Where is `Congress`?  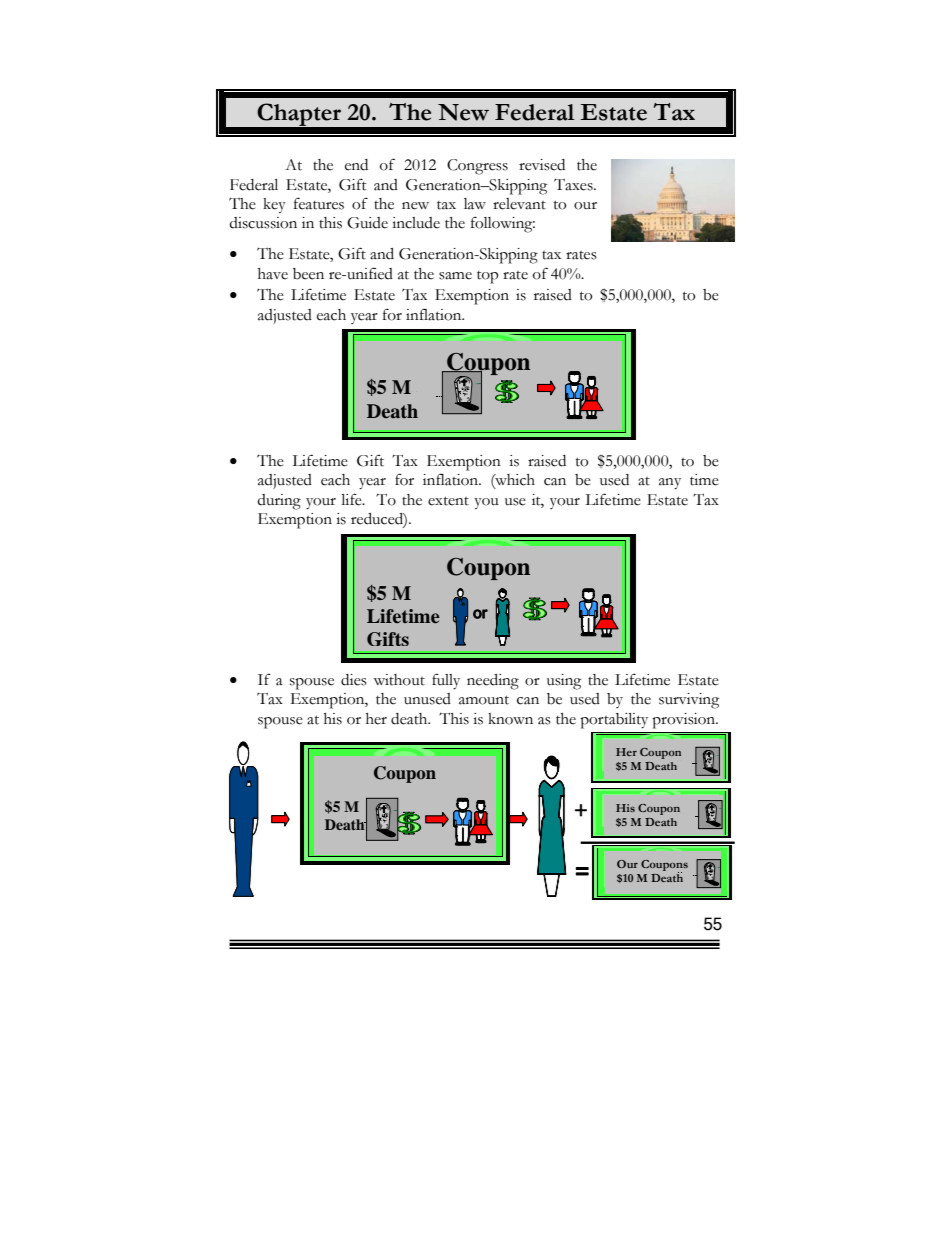
Congress is located at coordinates (477, 167).
